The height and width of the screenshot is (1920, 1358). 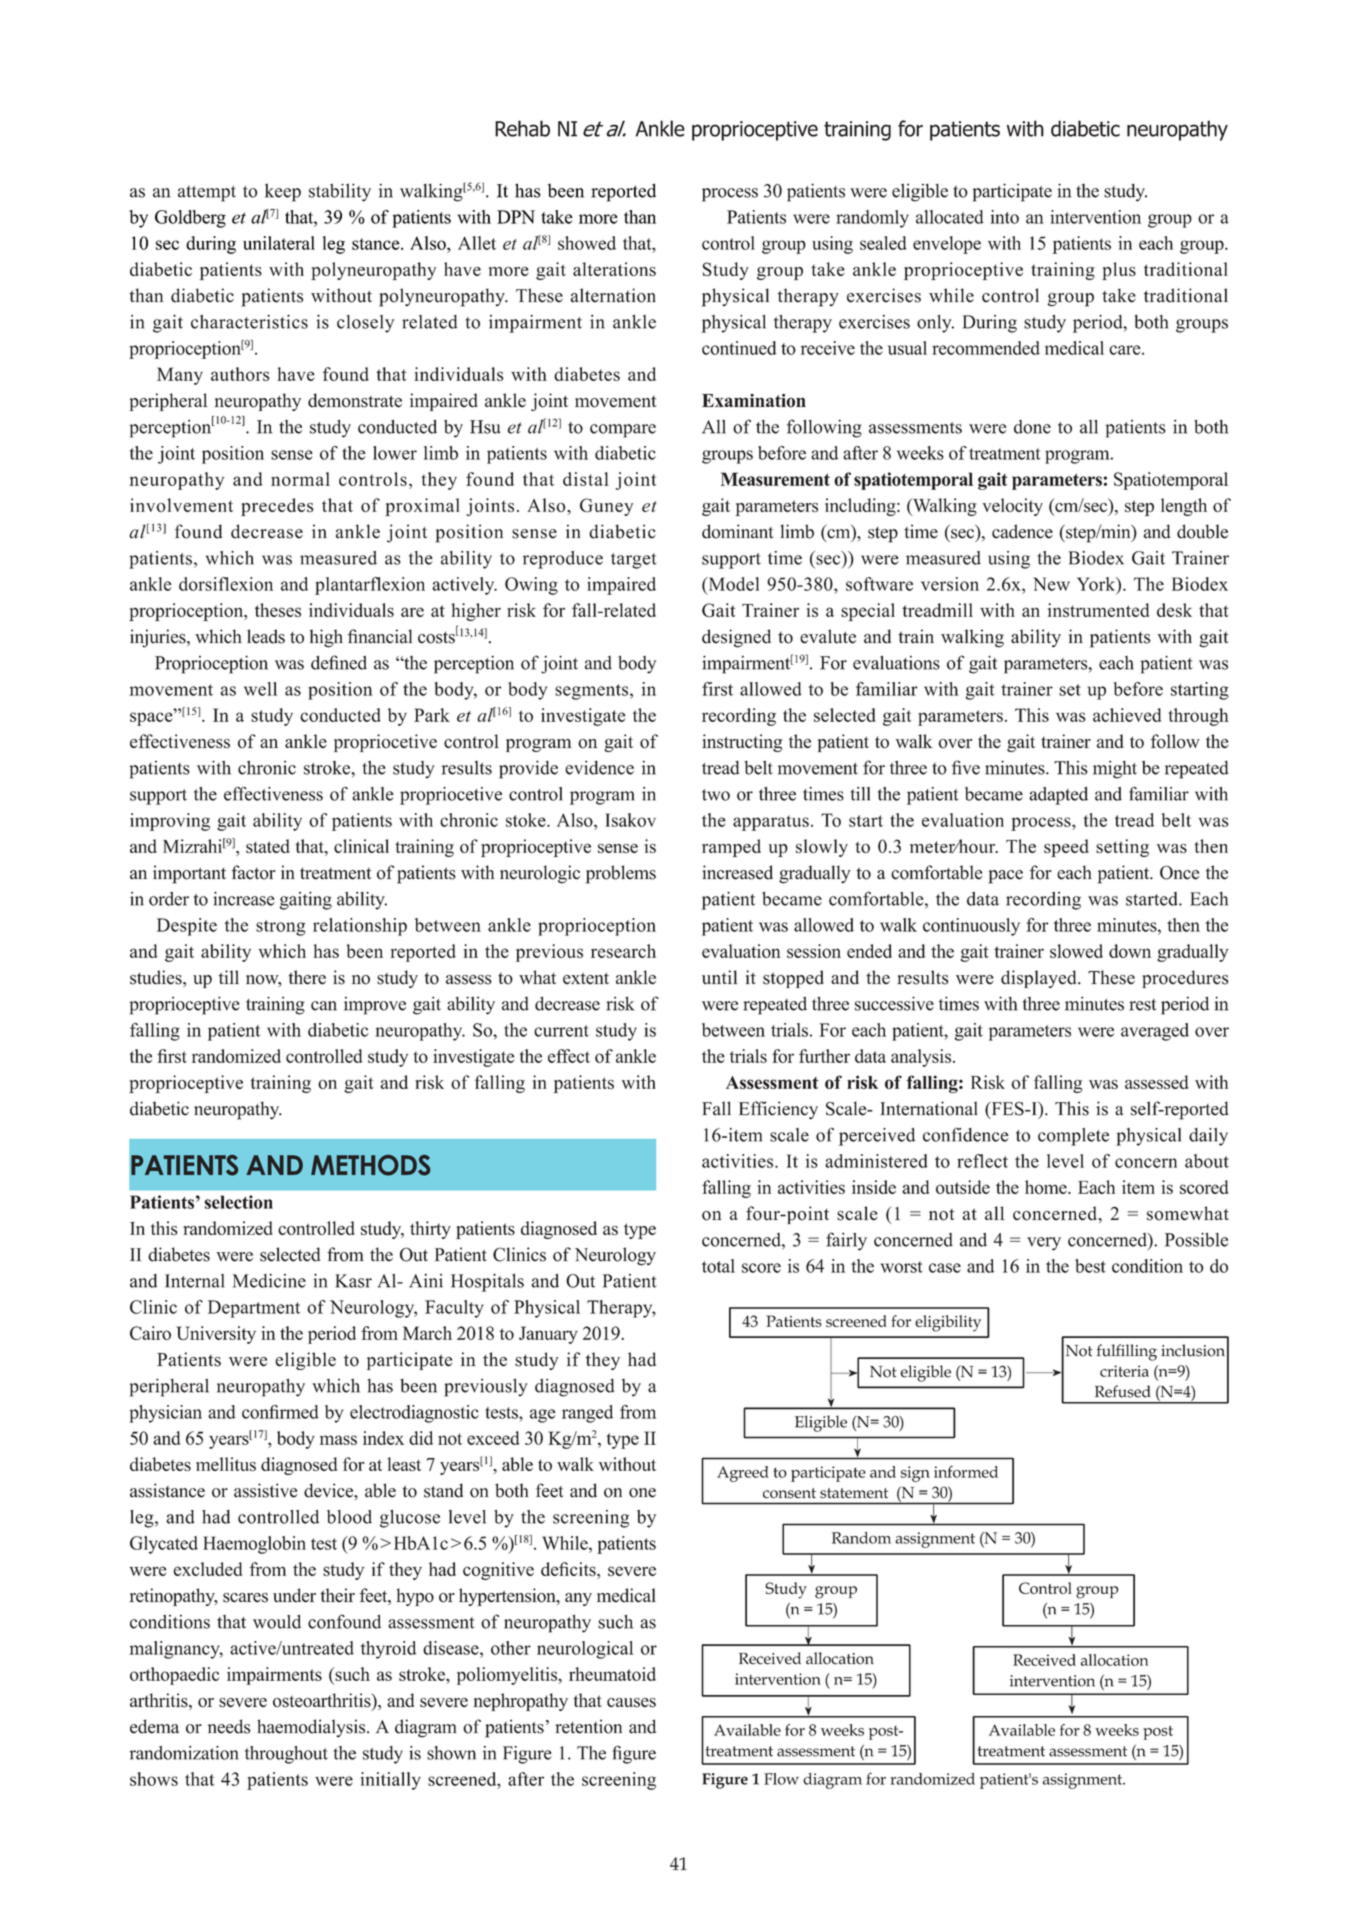 What do you see at coordinates (283, 193) in the screenshot?
I see `keep` at bounding box center [283, 193].
